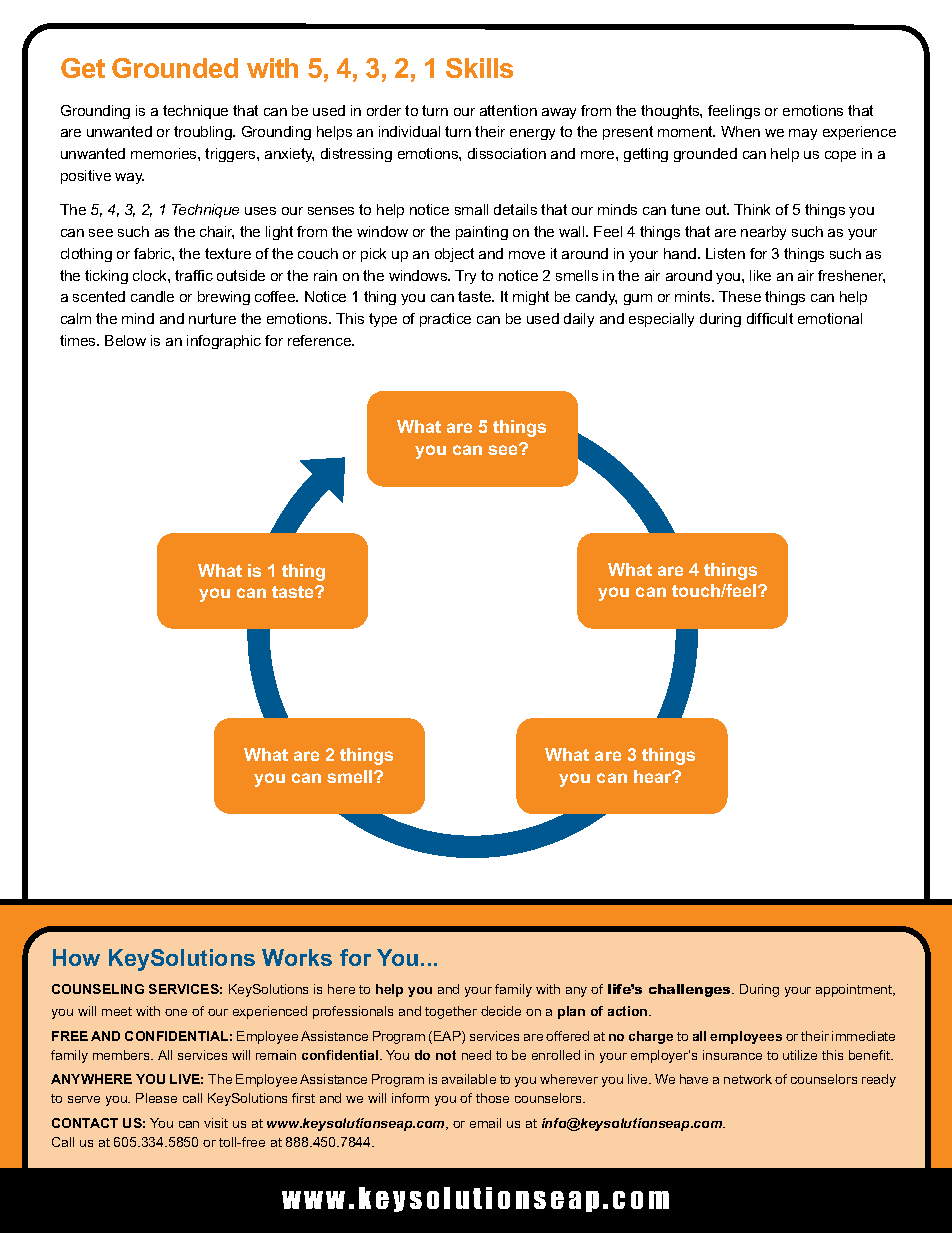 The height and width of the page is (1233, 952). I want to click on attention, so click(508, 110).
